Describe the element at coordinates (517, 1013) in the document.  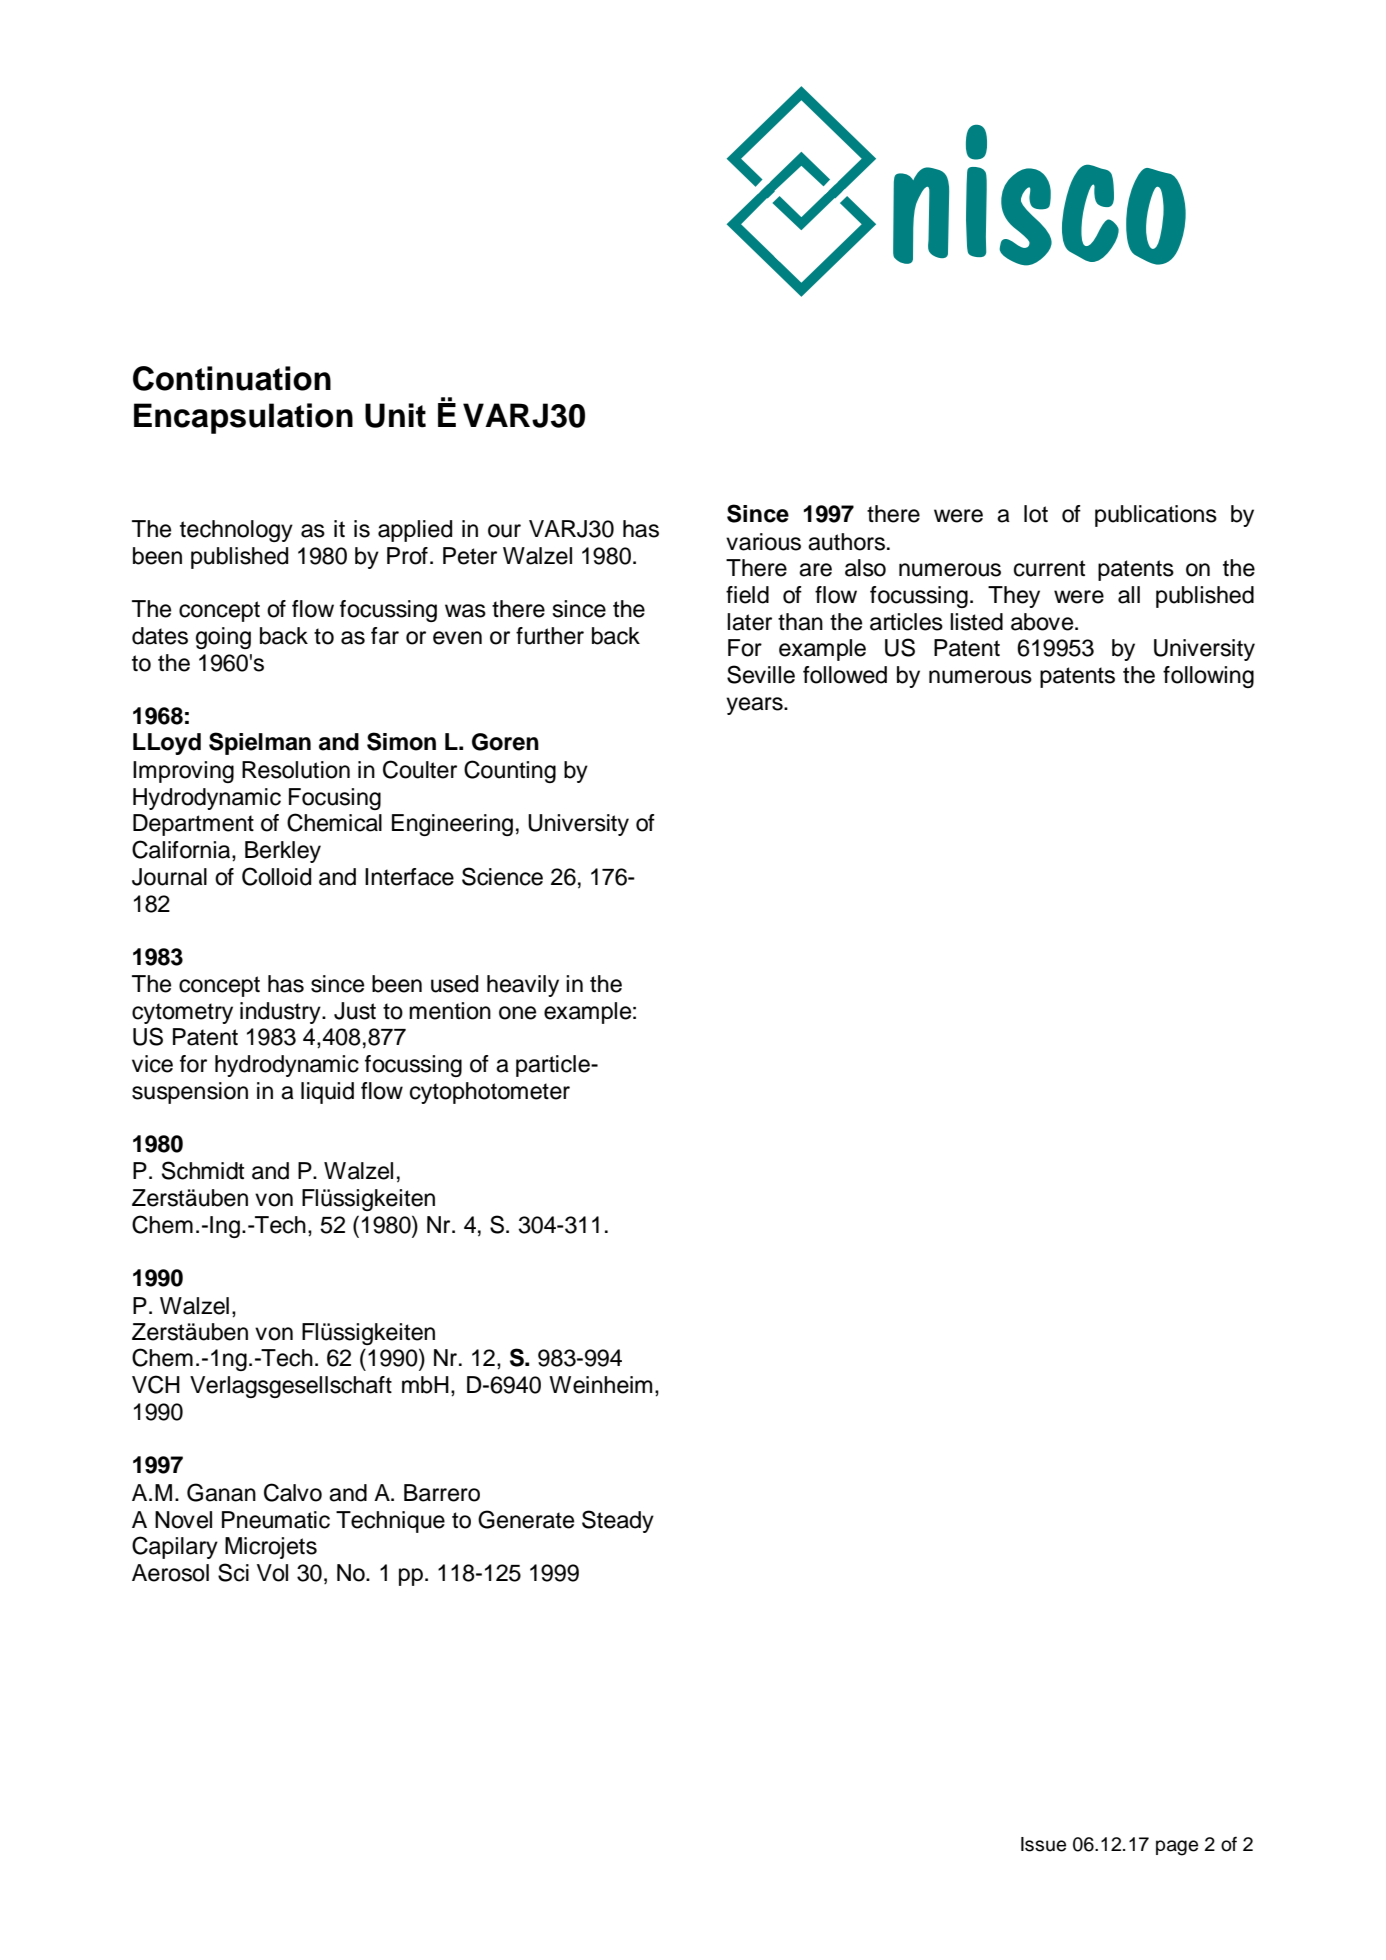
I see `one` at that location.
